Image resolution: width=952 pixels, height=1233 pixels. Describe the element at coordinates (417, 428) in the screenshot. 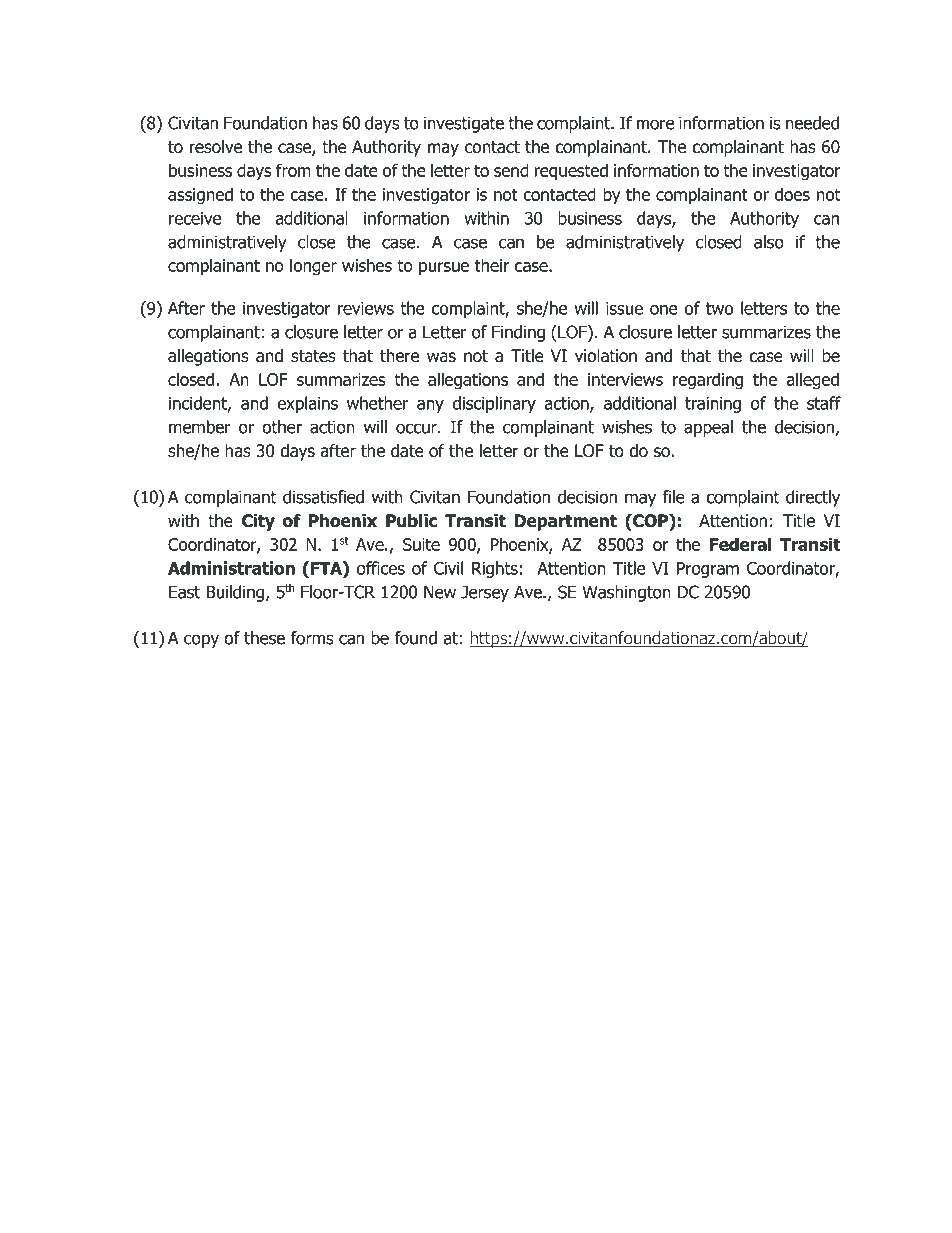

I see `occur` at that location.
